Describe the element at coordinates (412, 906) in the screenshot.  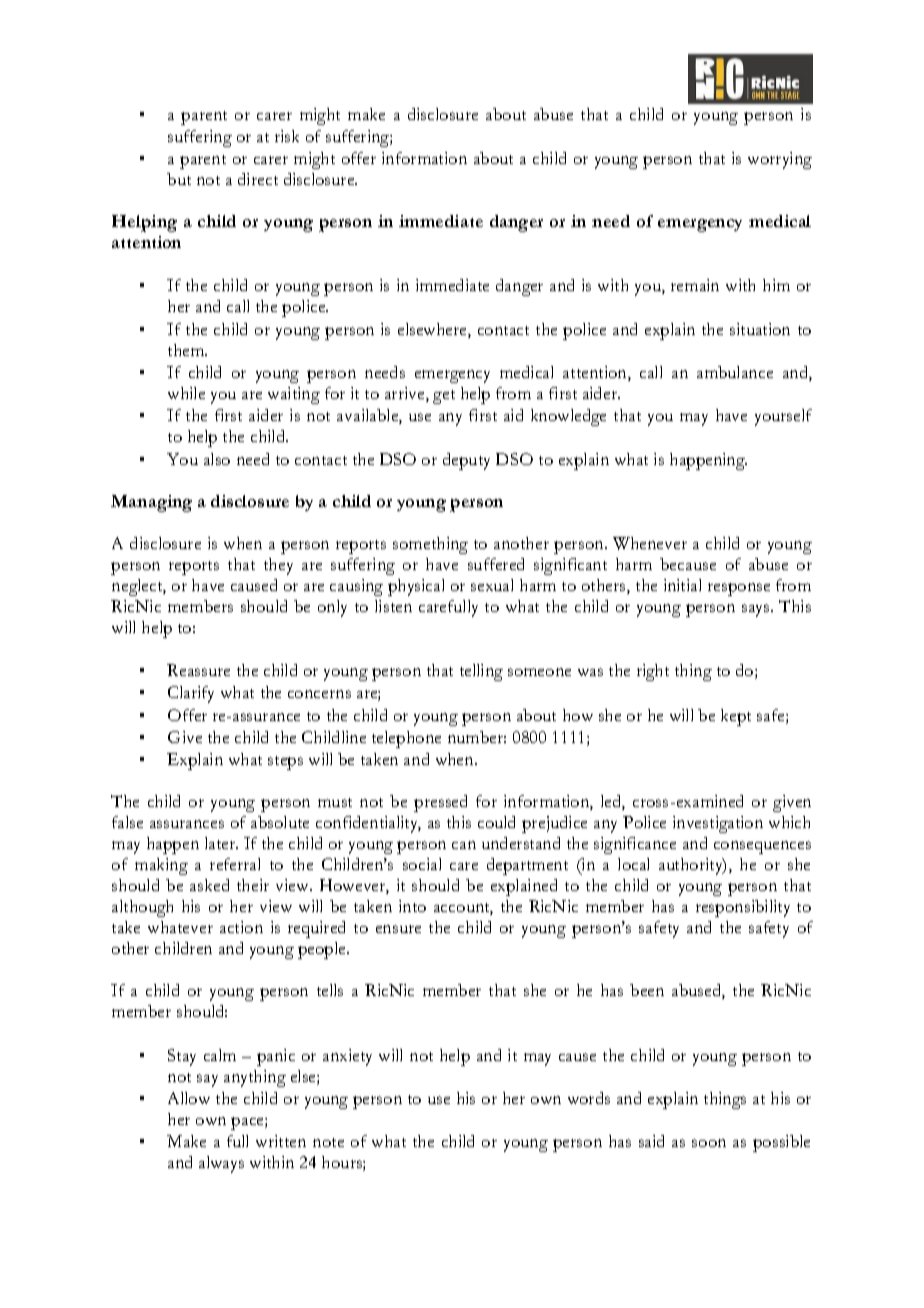
I see `into` at that location.
